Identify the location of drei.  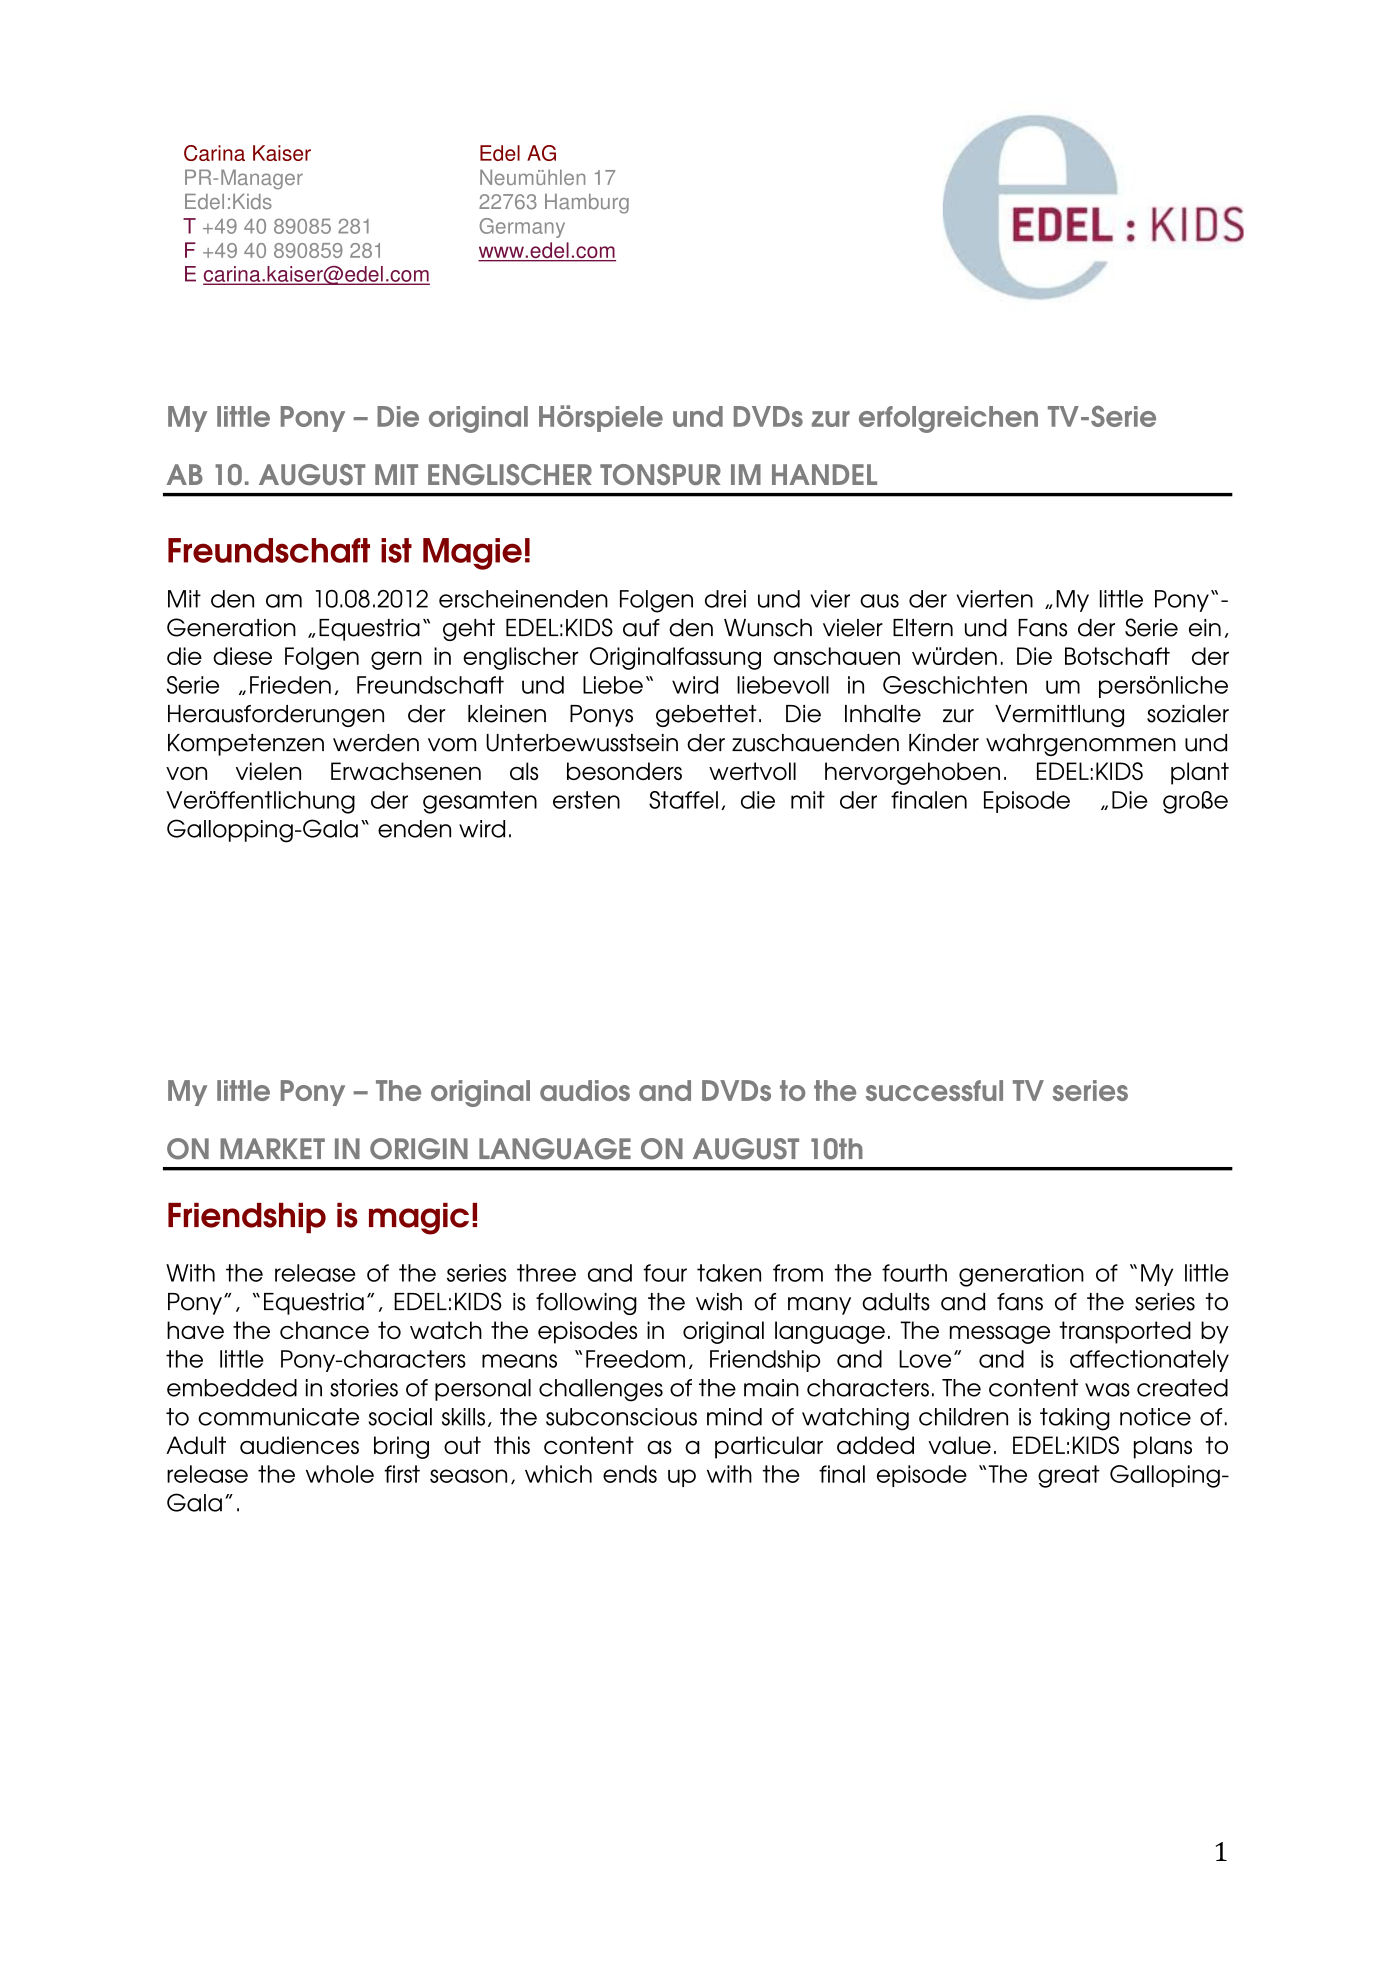
(725, 599).
